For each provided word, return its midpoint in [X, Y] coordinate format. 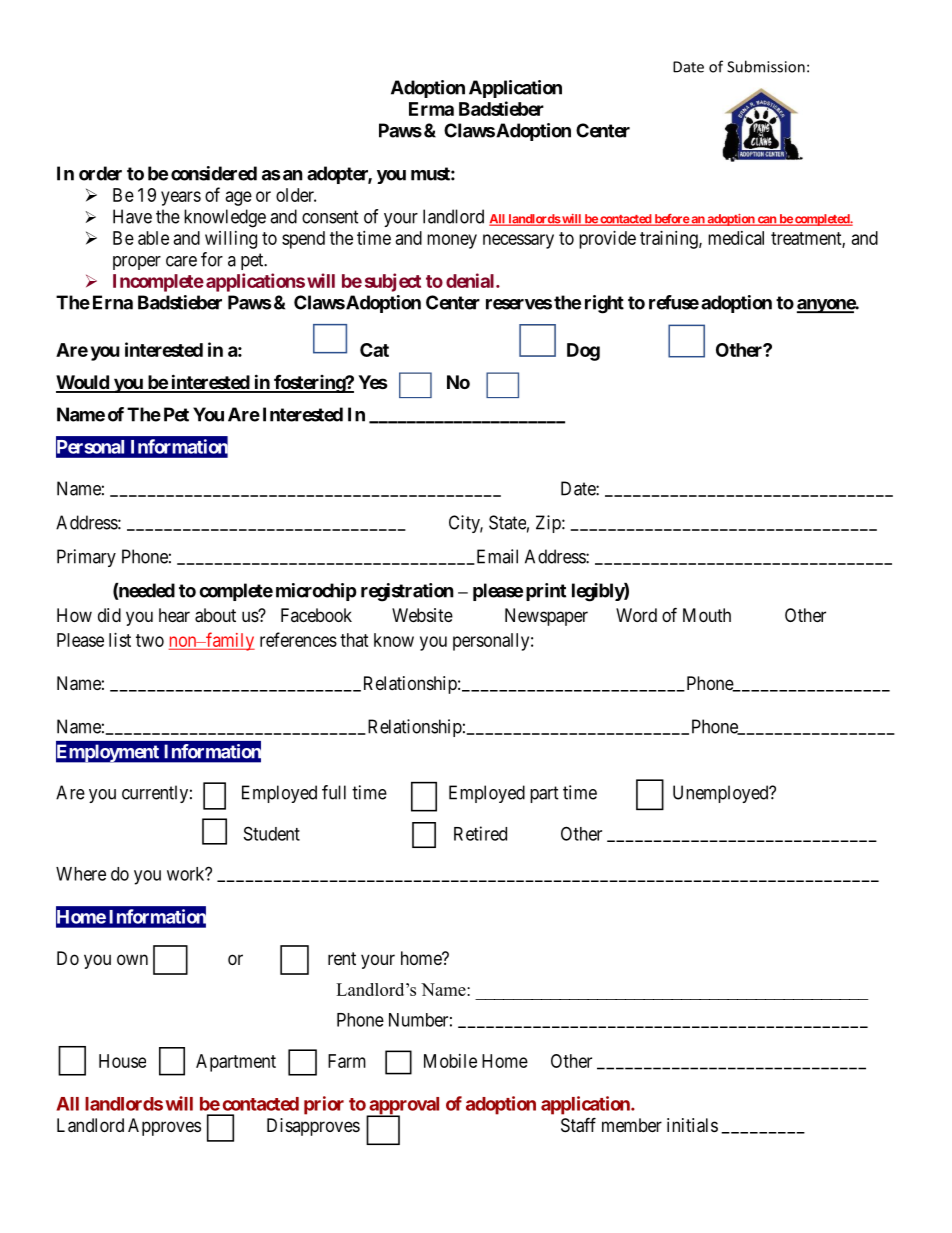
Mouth [707, 615]
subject [393, 282]
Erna [113, 302]
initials [692, 1125]
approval [403, 1107]
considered [214, 173]
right [604, 304]
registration [407, 592]
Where [81, 874]
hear [174, 615]
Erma [431, 109]
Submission [766, 66]
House [122, 1061]
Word [636, 615]
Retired [480, 833]
